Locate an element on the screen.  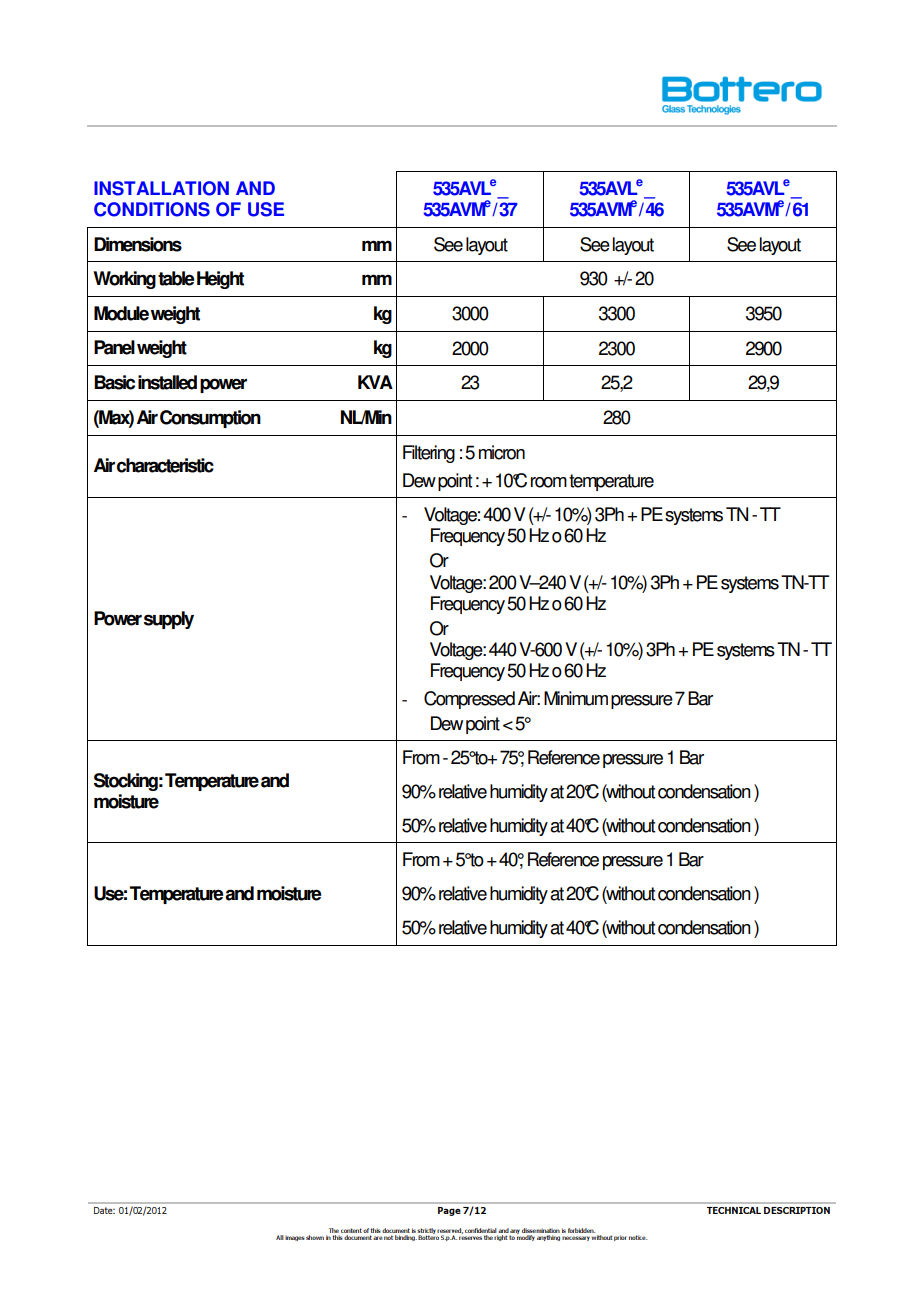
DESCRIPTION is located at coordinates (797, 1210).
